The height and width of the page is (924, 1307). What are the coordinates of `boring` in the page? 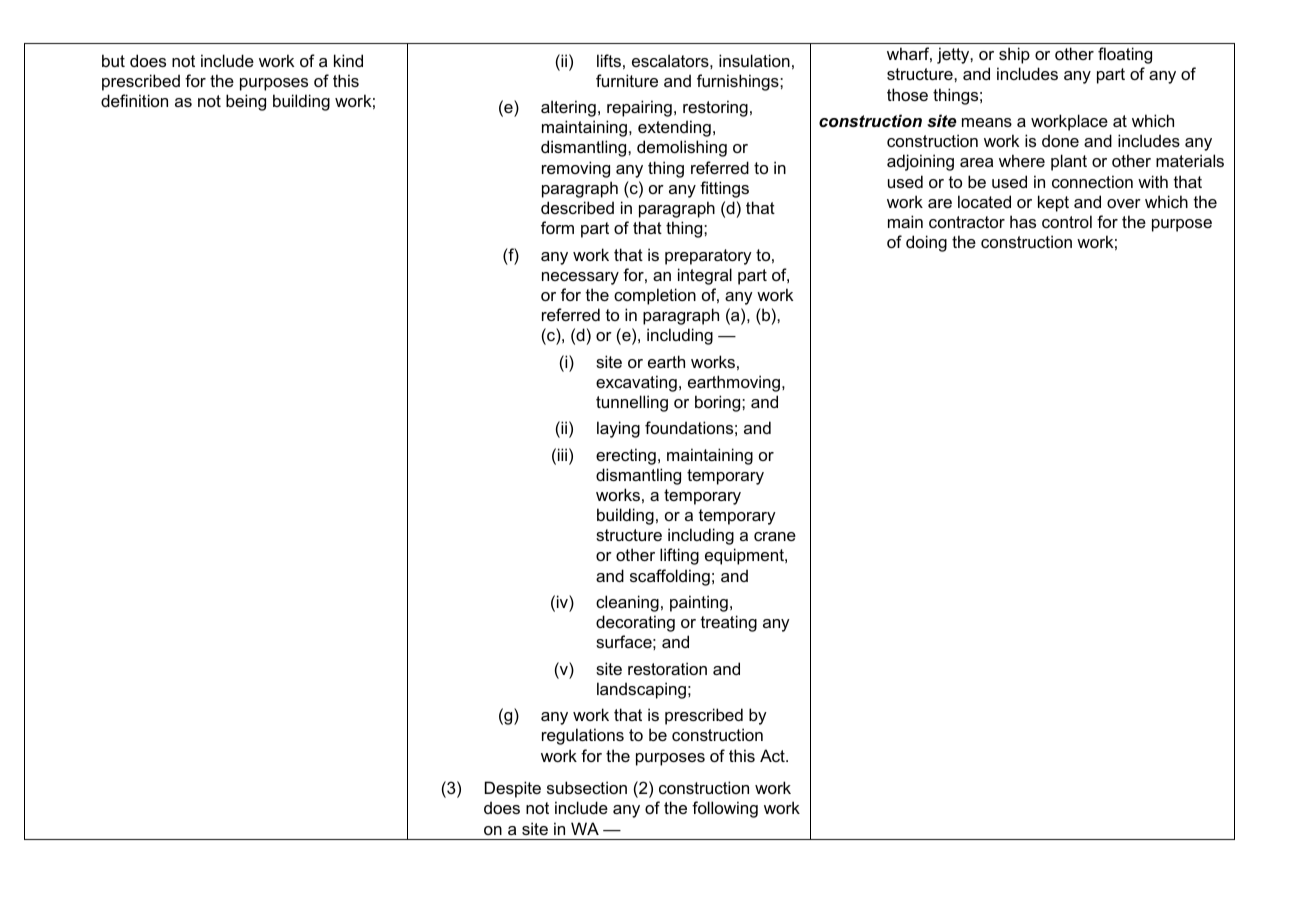 It's located at (719, 403).
